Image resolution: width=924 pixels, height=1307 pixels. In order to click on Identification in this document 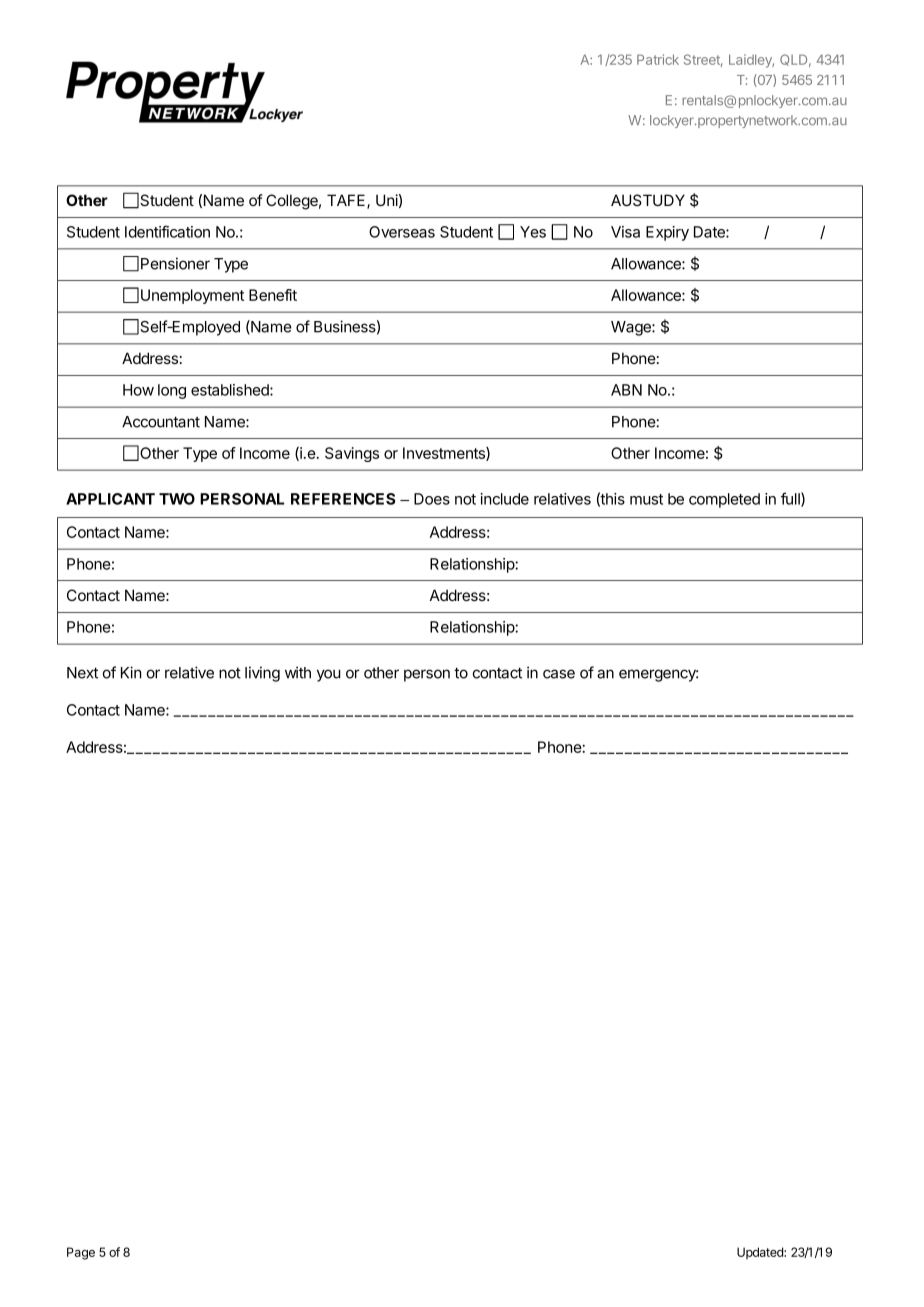, I will do `click(167, 231)`.
